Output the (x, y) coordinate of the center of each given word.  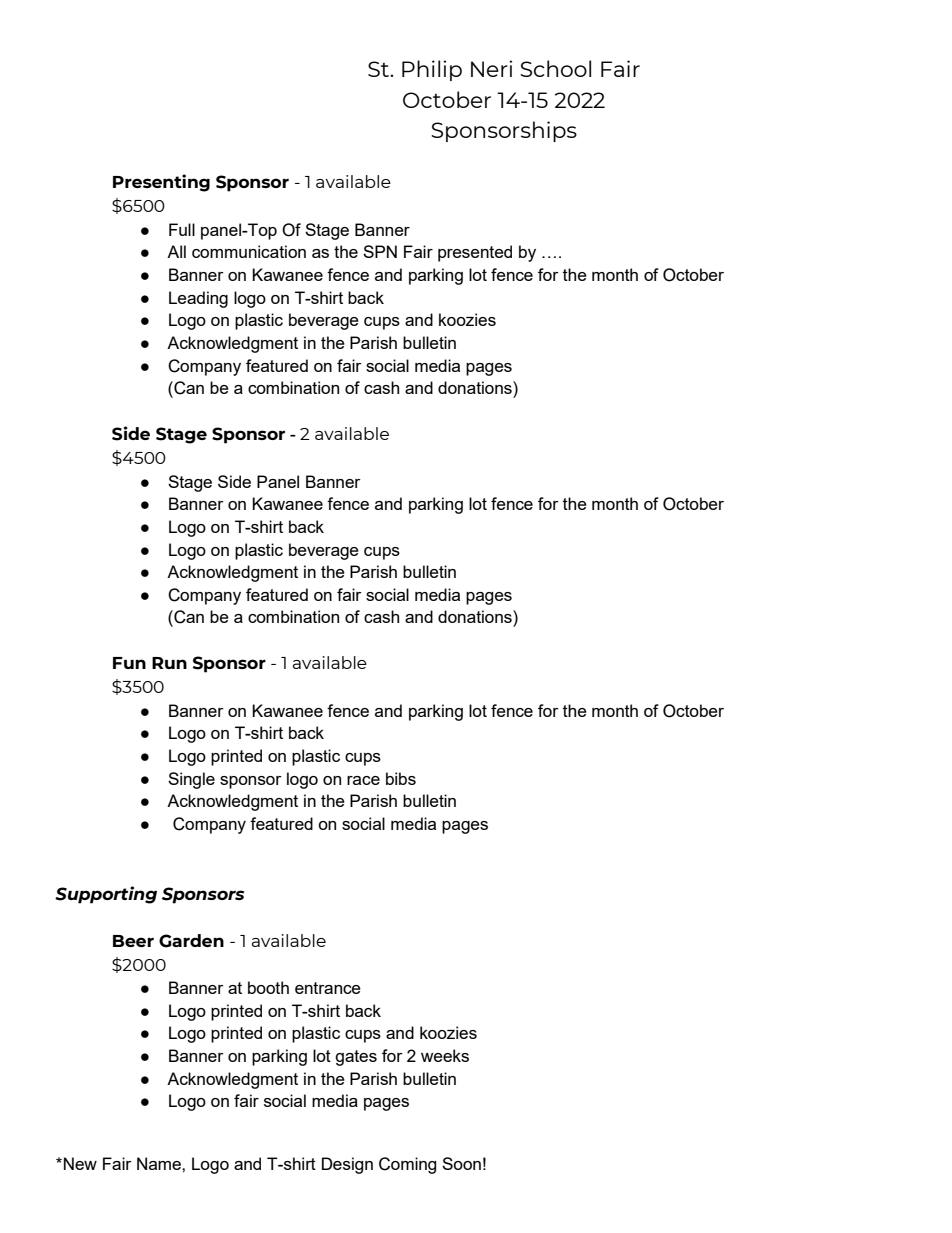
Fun (129, 663)
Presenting (161, 183)
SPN (380, 251)
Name (160, 1163)
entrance (328, 988)
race (363, 780)
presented (475, 253)
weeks (445, 1055)
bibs (401, 778)
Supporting (106, 895)
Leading (198, 299)
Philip (432, 70)
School (555, 68)
